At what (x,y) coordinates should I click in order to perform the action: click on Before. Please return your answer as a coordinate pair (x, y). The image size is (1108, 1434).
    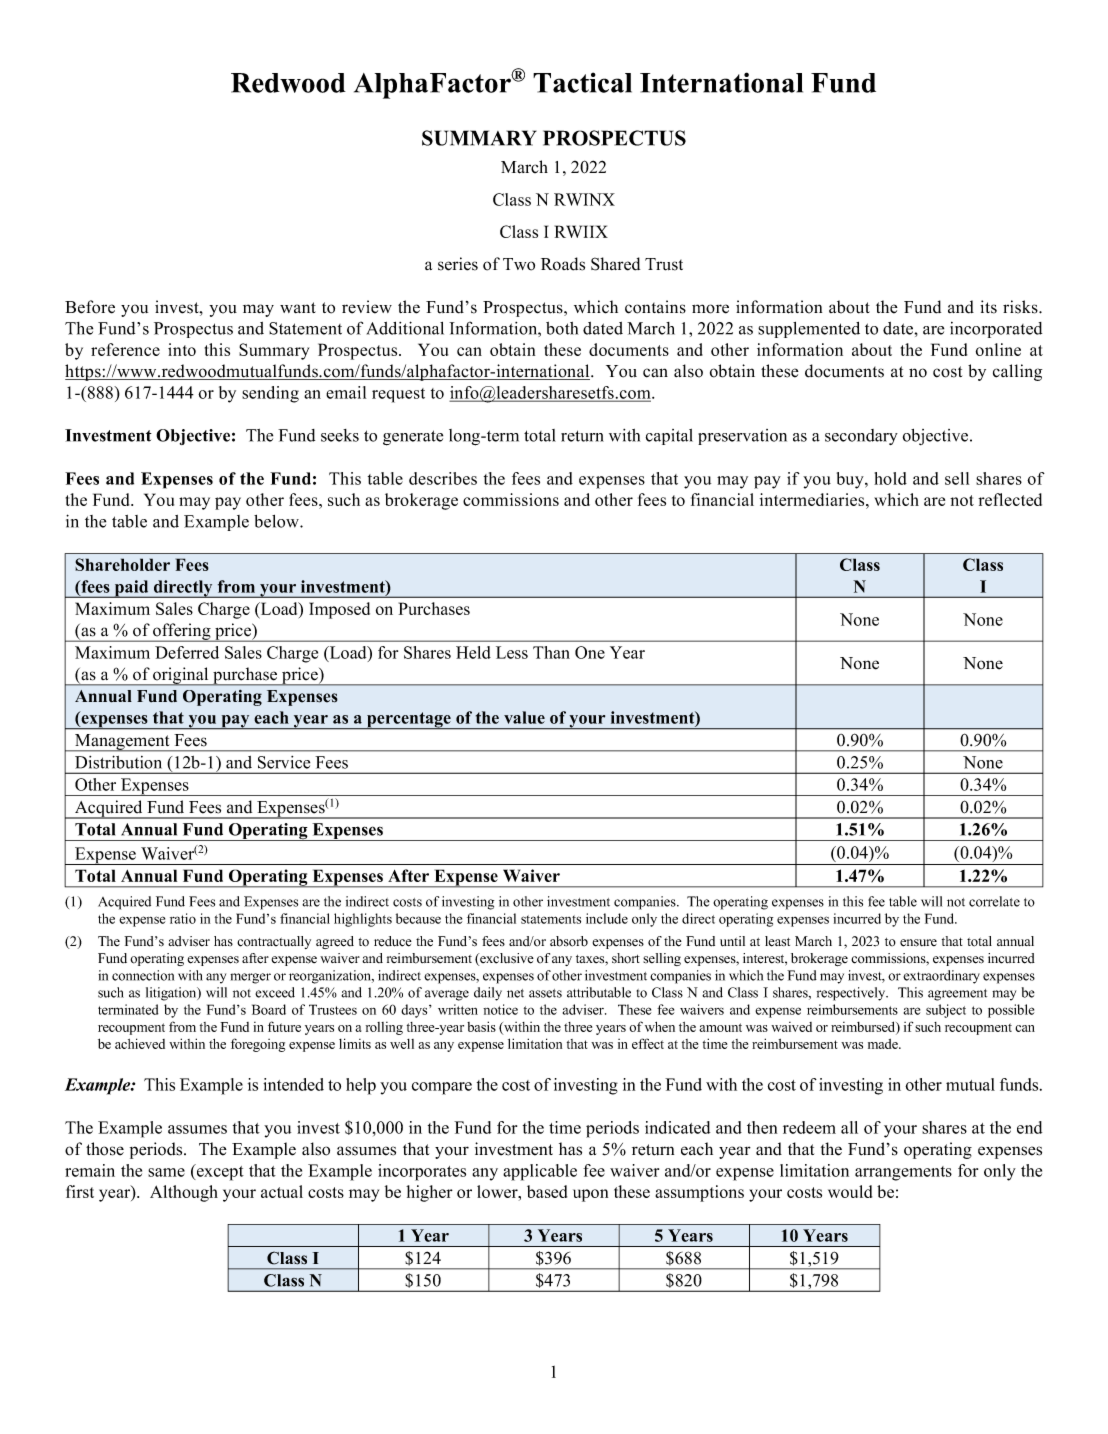
    Looking at the image, I should click on (90, 307).
